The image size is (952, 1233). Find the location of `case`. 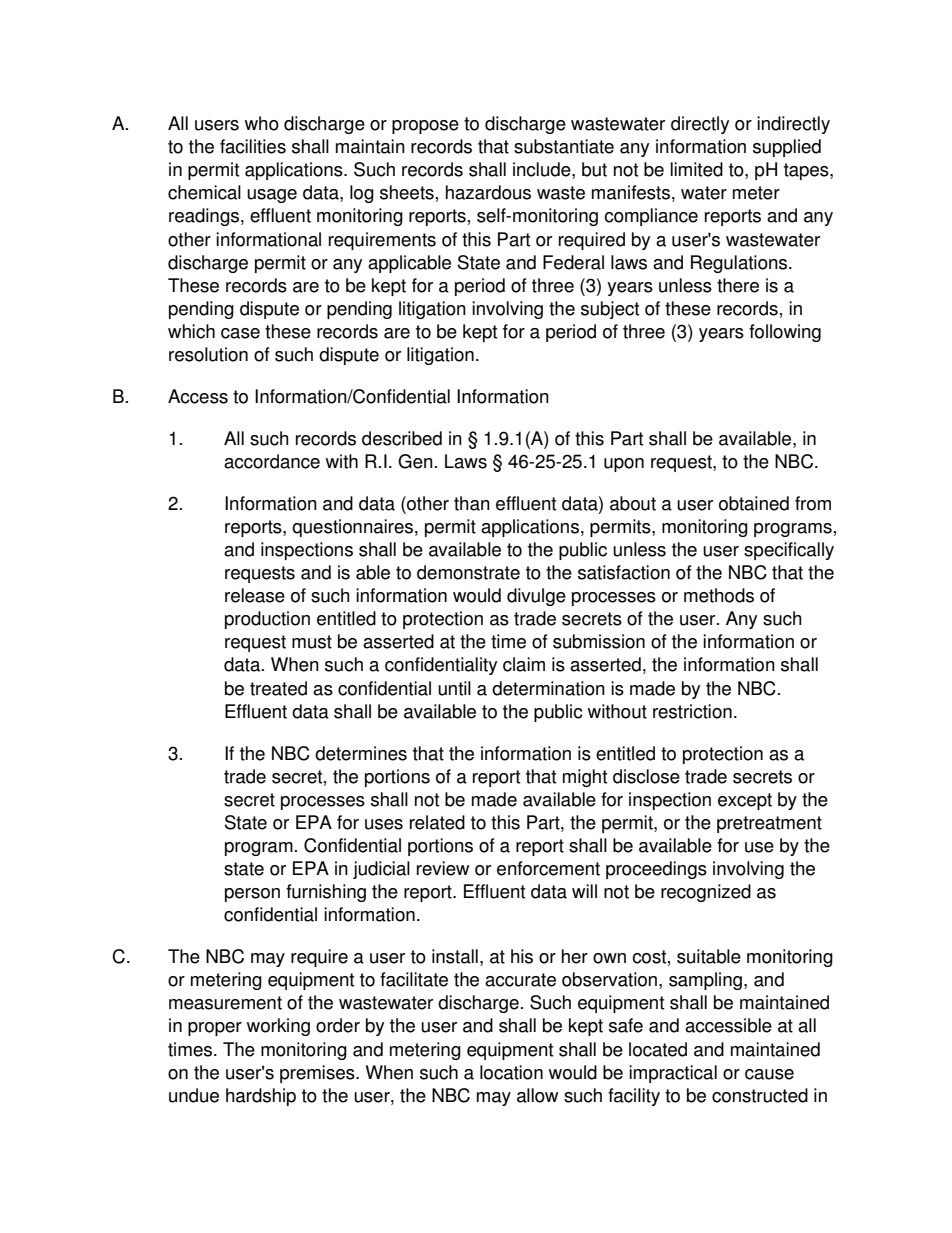

case is located at coordinates (240, 333).
